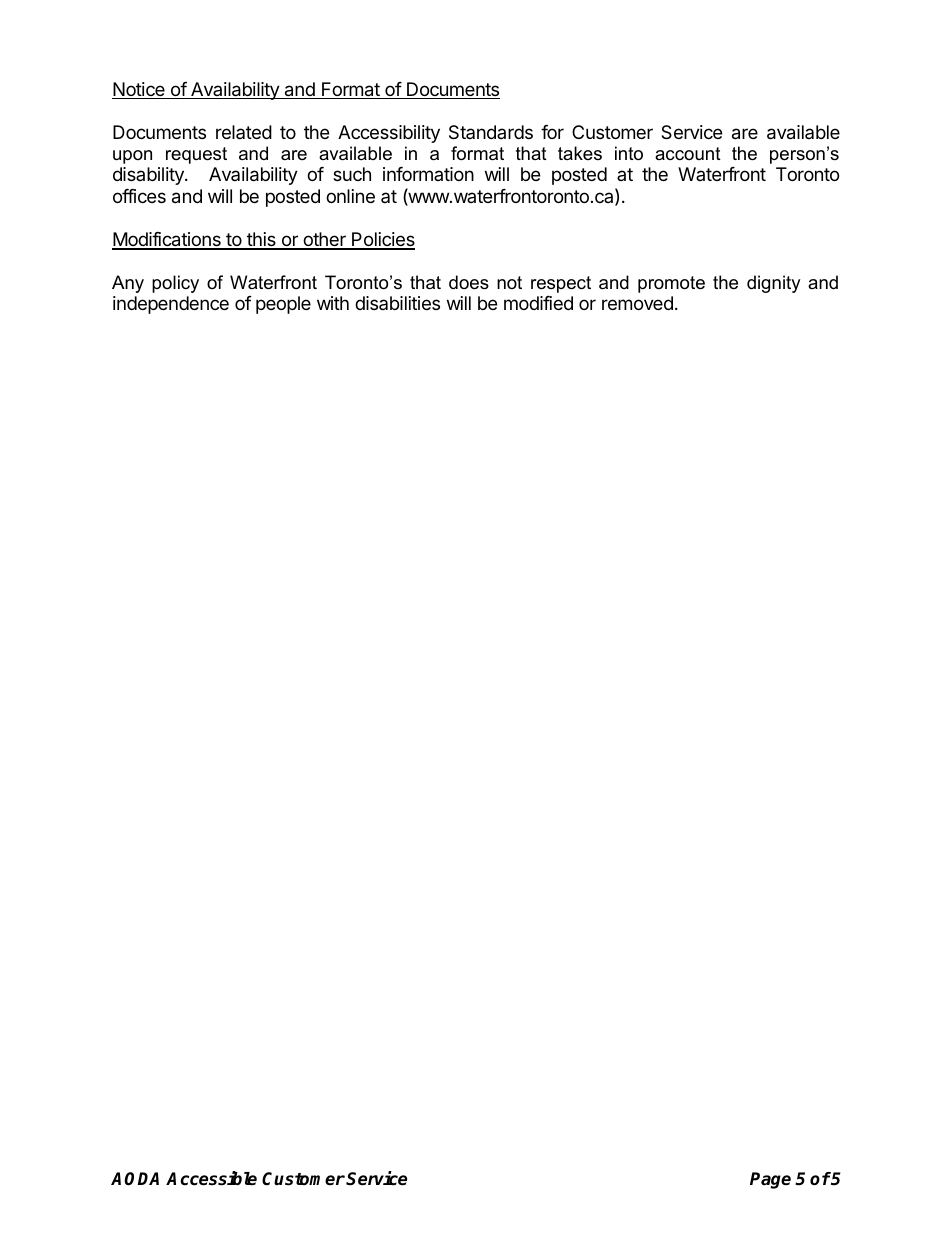  What do you see at coordinates (770, 1180) in the screenshot?
I see `Page` at bounding box center [770, 1180].
